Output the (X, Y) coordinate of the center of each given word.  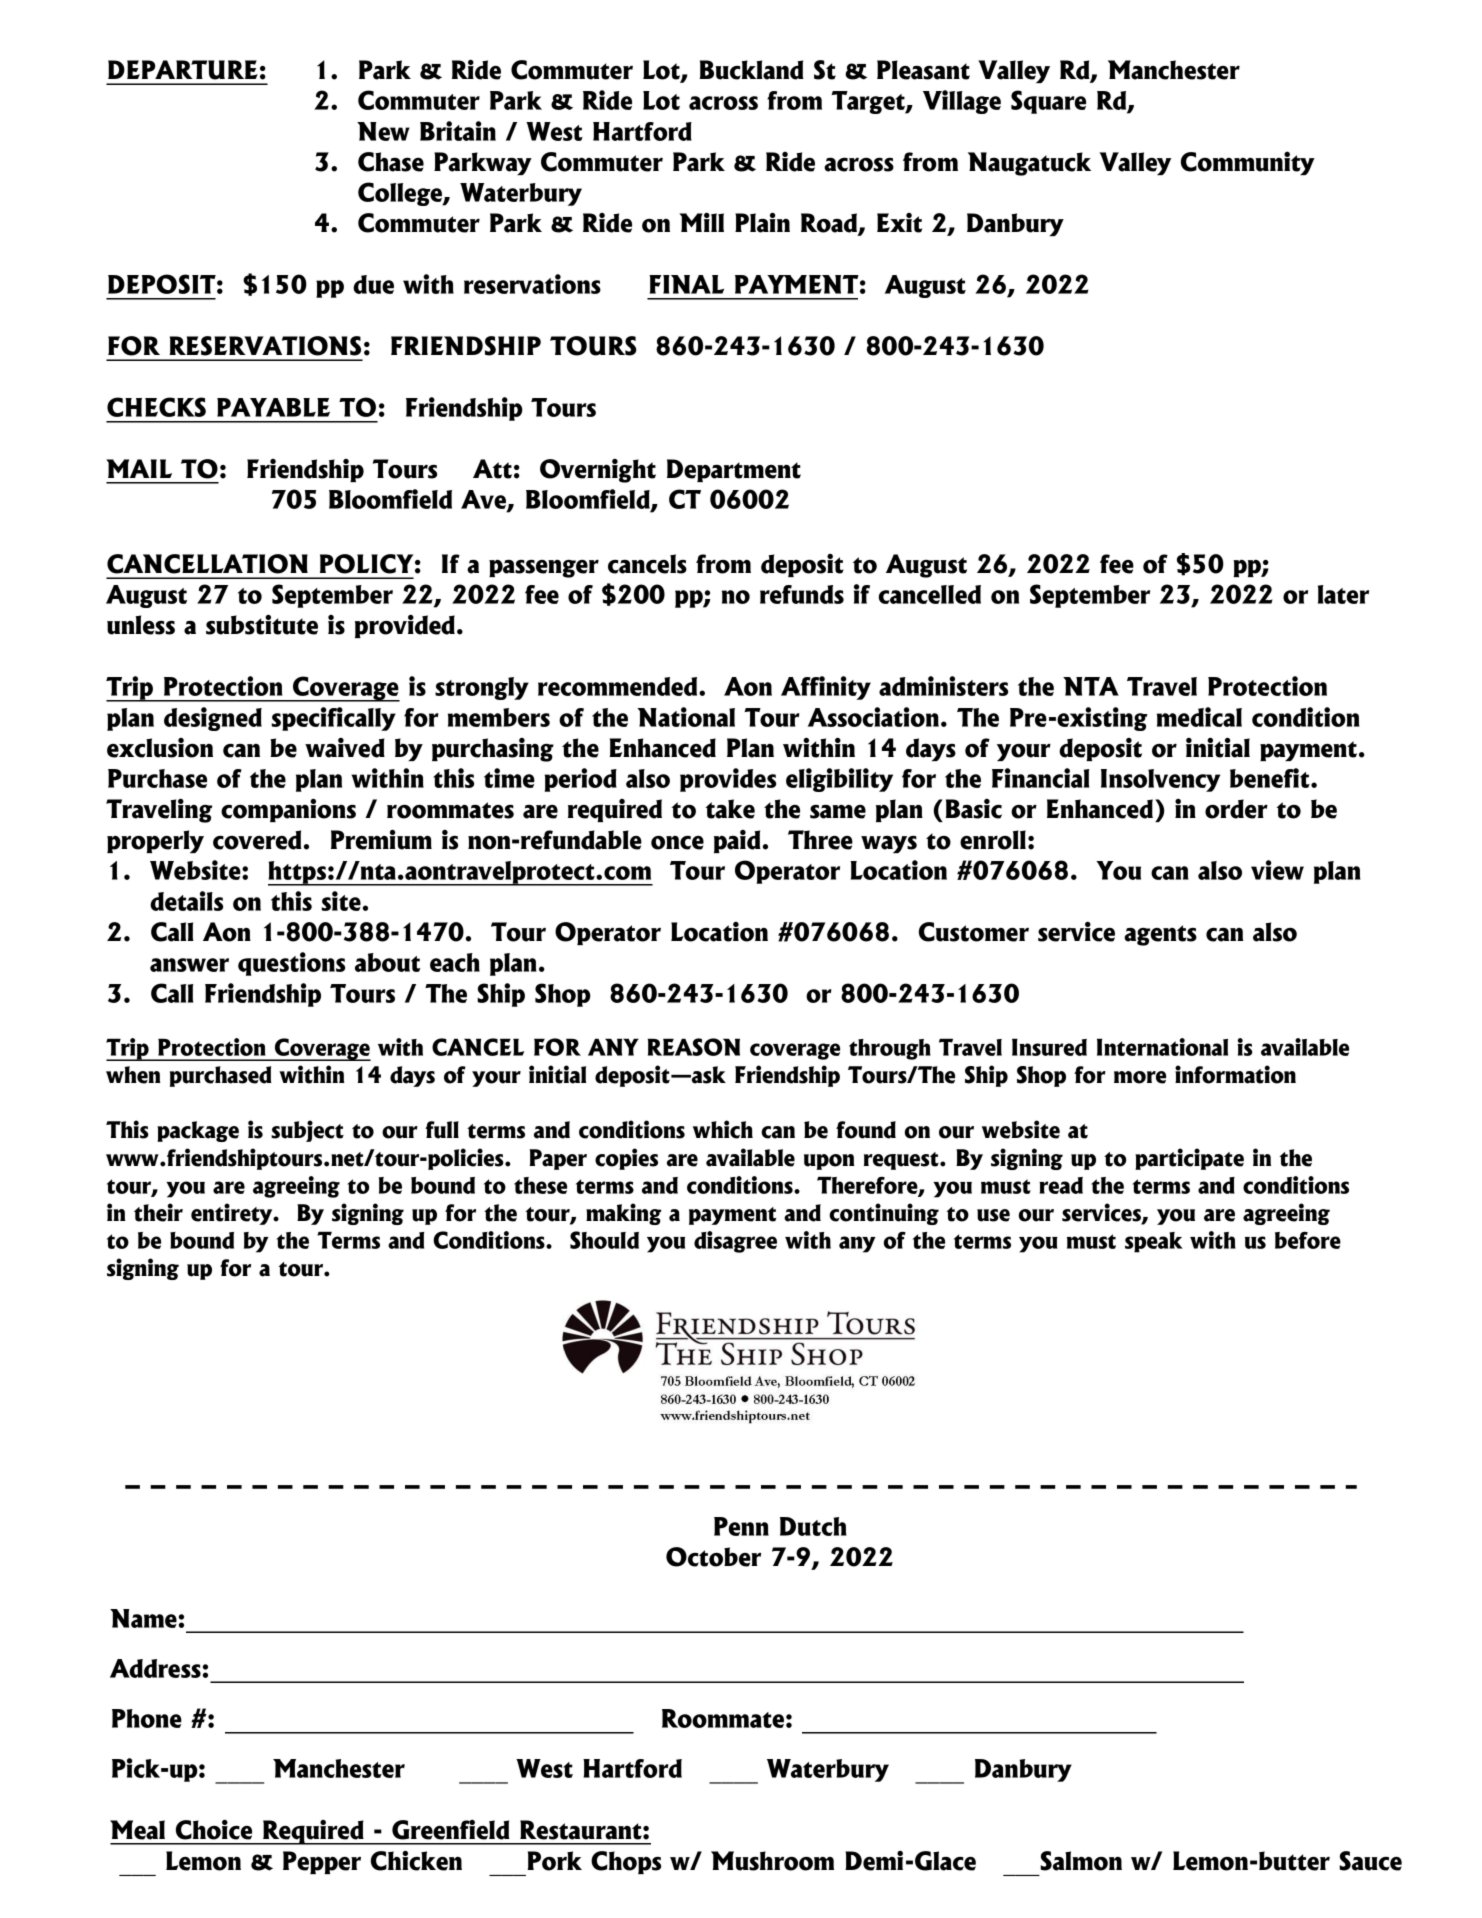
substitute (262, 624)
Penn (741, 1526)
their (158, 1212)
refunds (802, 594)
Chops (626, 1862)
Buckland (751, 70)
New (383, 131)
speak (1154, 1242)
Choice (214, 1829)
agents (1160, 935)
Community (1248, 163)
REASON (694, 1047)
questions (291, 964)
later (1343, 594)
